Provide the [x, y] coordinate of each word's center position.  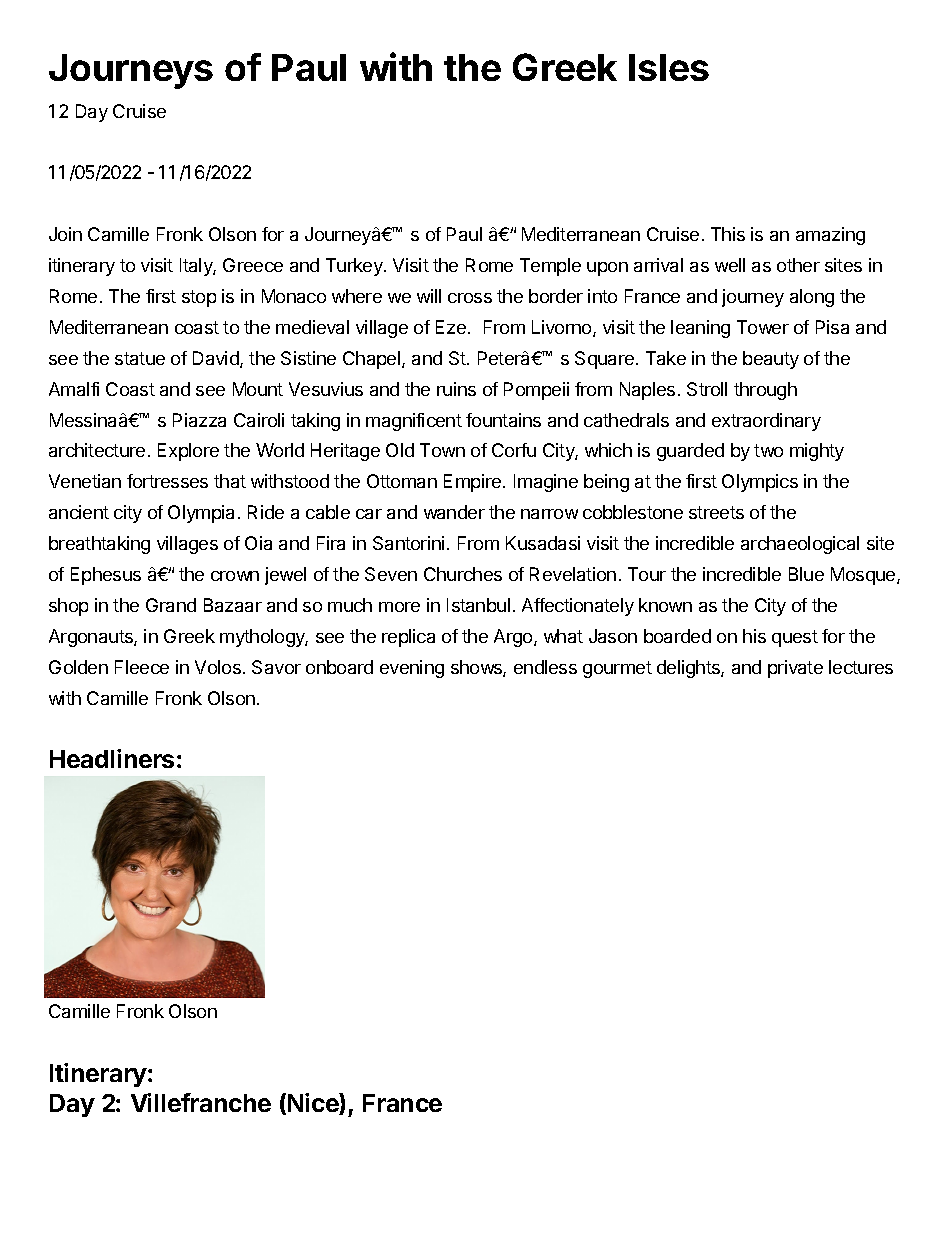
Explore [188, 452]
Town [442, 450]
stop [199, 298]
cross [470, 298]
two [768, 450]
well [730, 265]
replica [408, 638]
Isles [669, 67]
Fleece [142, 667]
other [798, 265]
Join [65, 234]
